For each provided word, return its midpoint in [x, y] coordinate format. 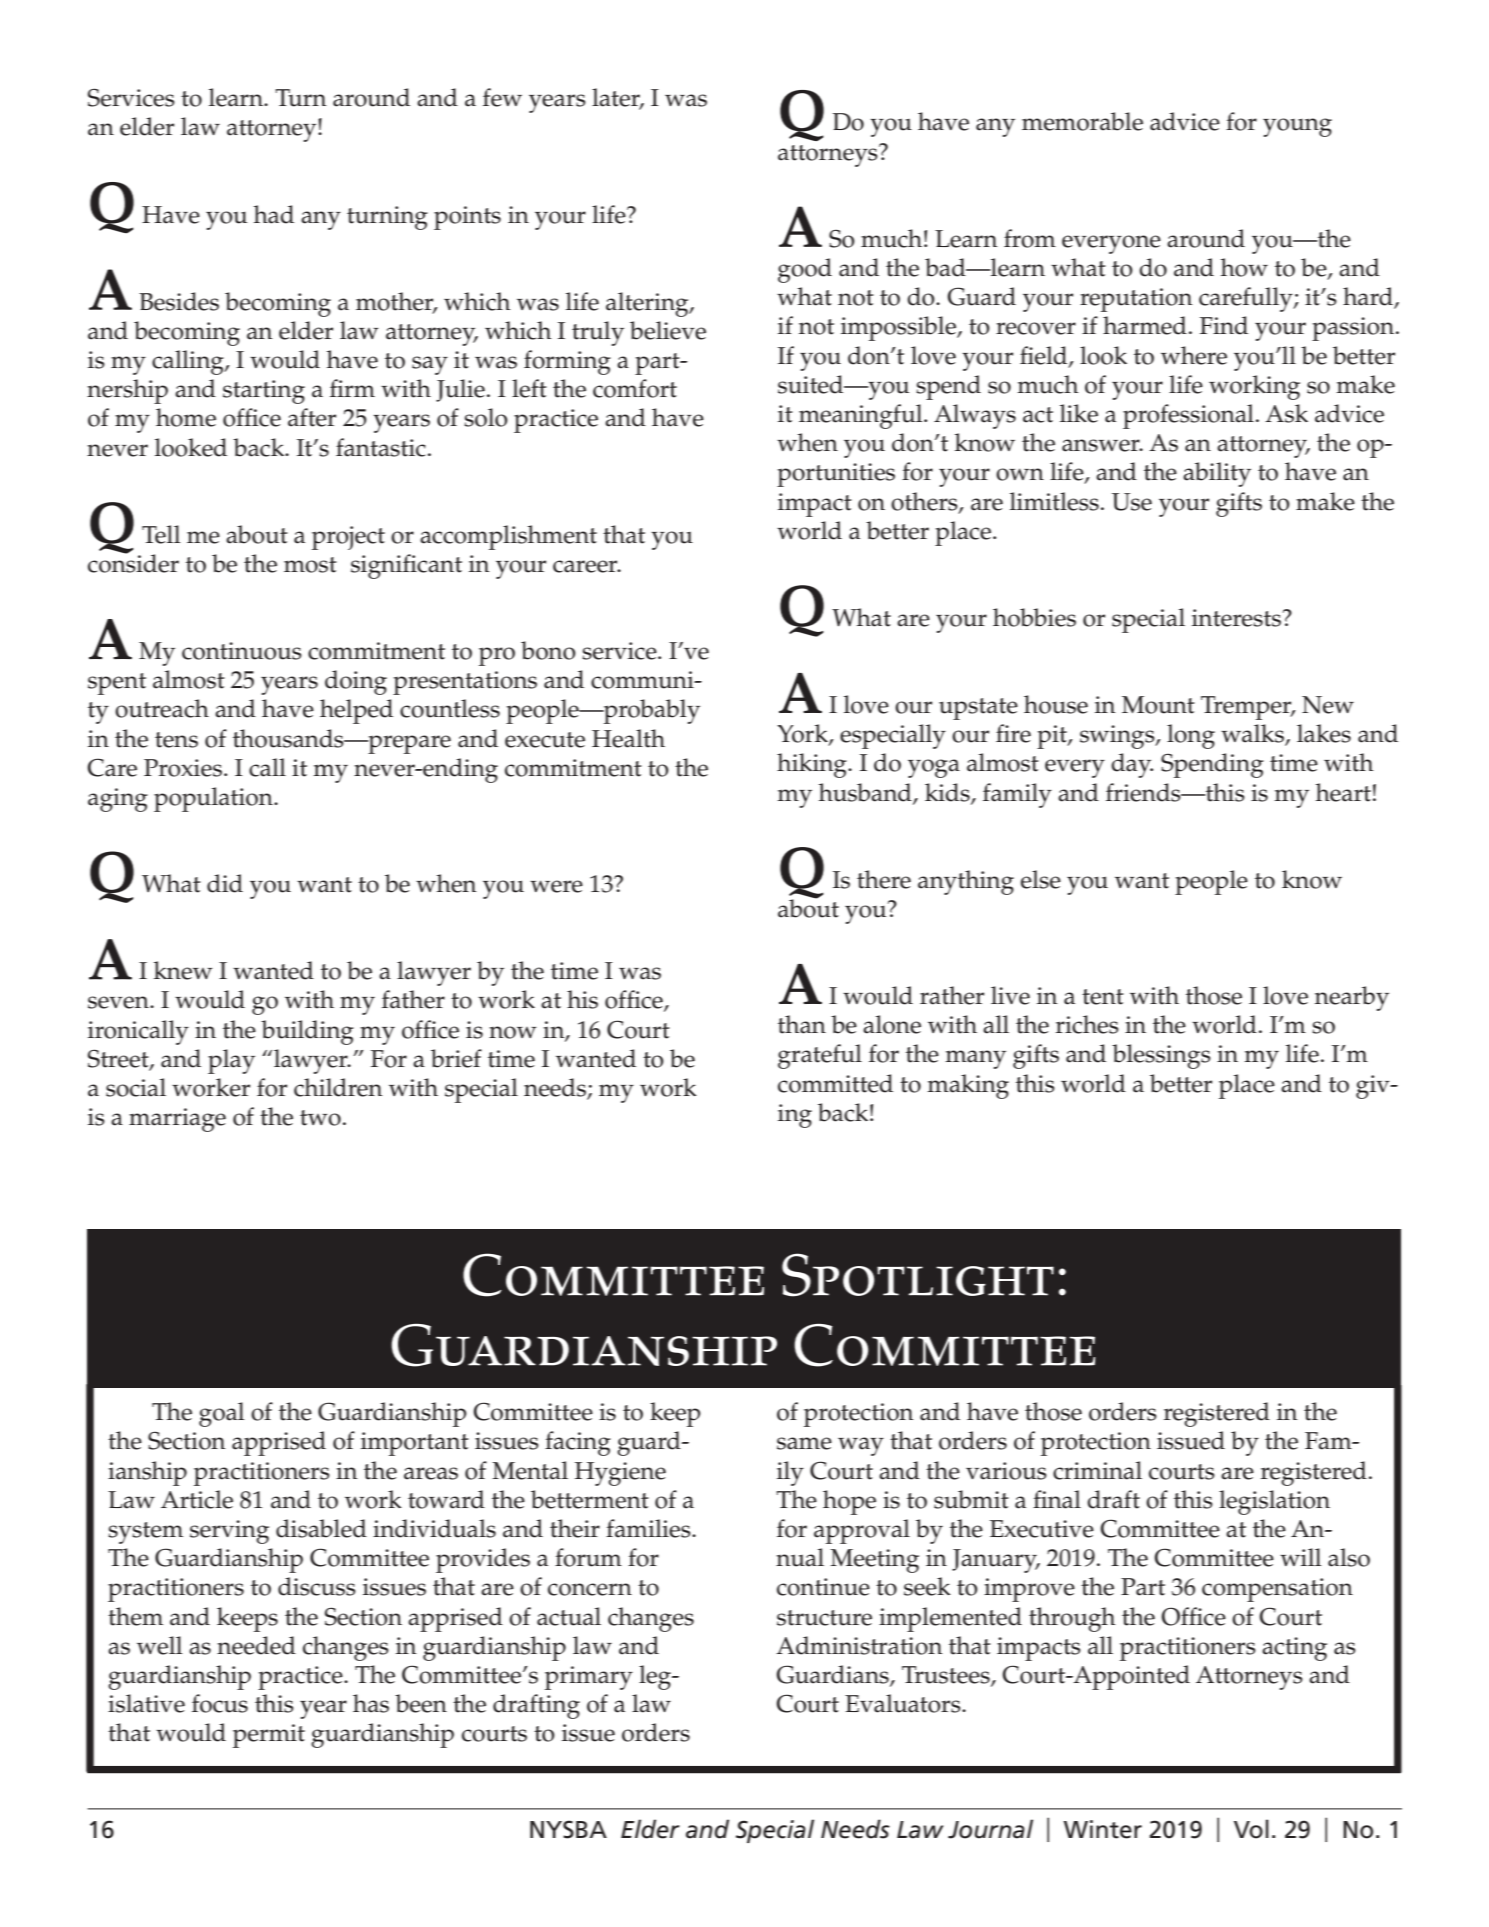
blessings [1161, 1056]
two [320, 1118]
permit [269, 1736]
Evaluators [904, 1703]
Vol [1251, 1829]
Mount [1158, 705]
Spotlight [918, 1275]
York [803, 734]
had [274, 214]
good [805, 270]
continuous [242, 651]
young [1297, 127]
